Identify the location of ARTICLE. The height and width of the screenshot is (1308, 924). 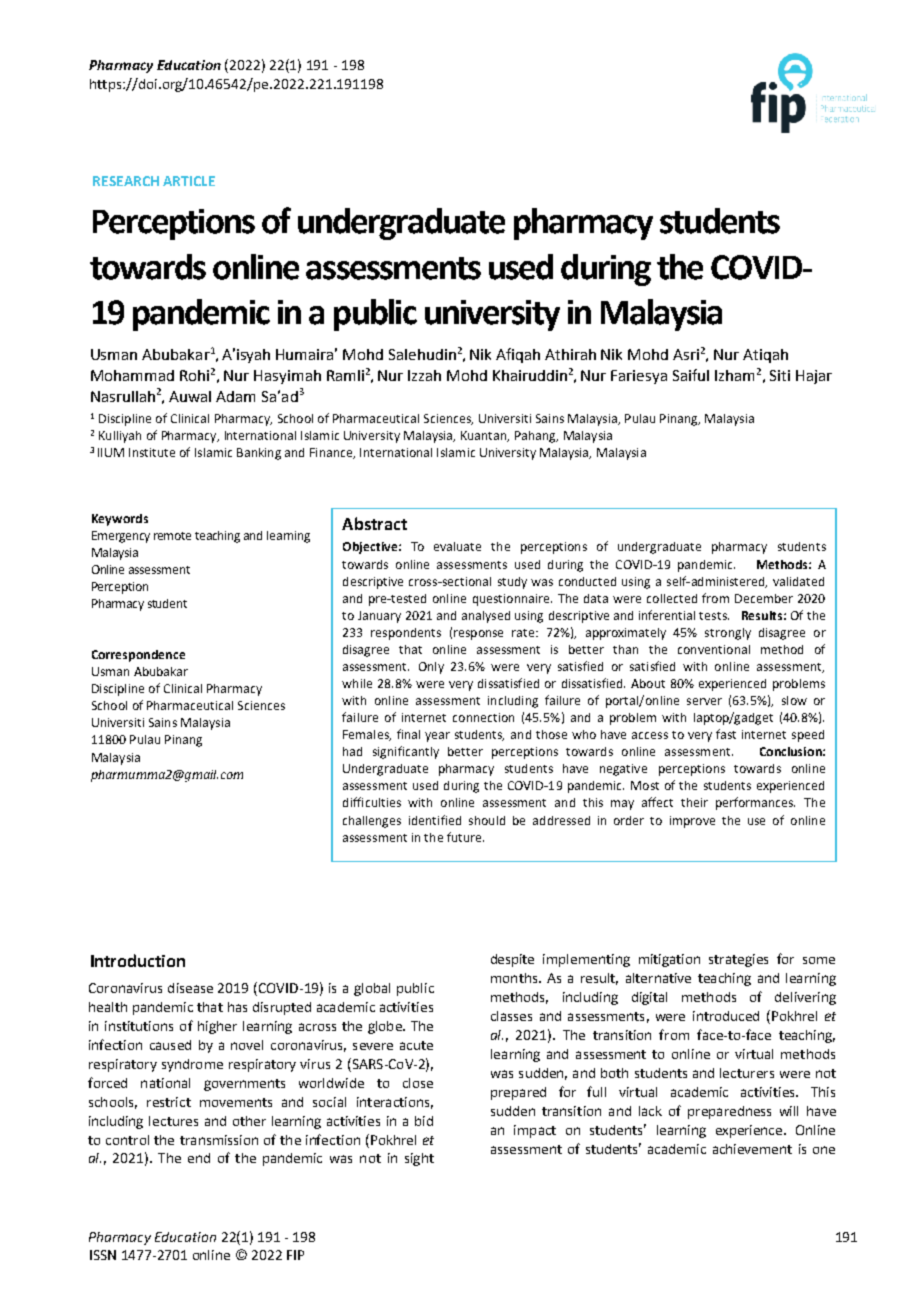
(189, 181).
